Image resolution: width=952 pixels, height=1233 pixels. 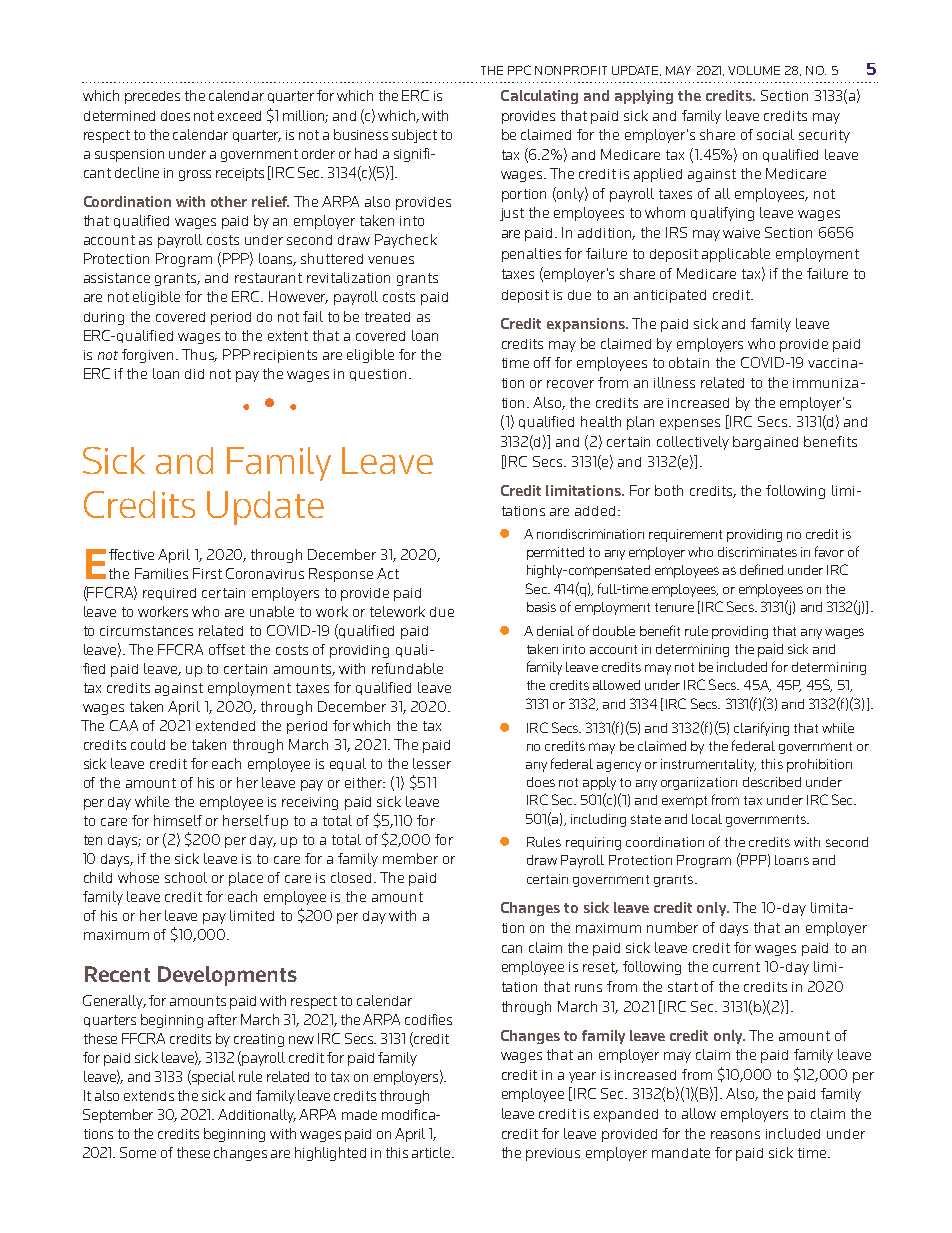 I want to click on required, so click(x=169, y=594).
